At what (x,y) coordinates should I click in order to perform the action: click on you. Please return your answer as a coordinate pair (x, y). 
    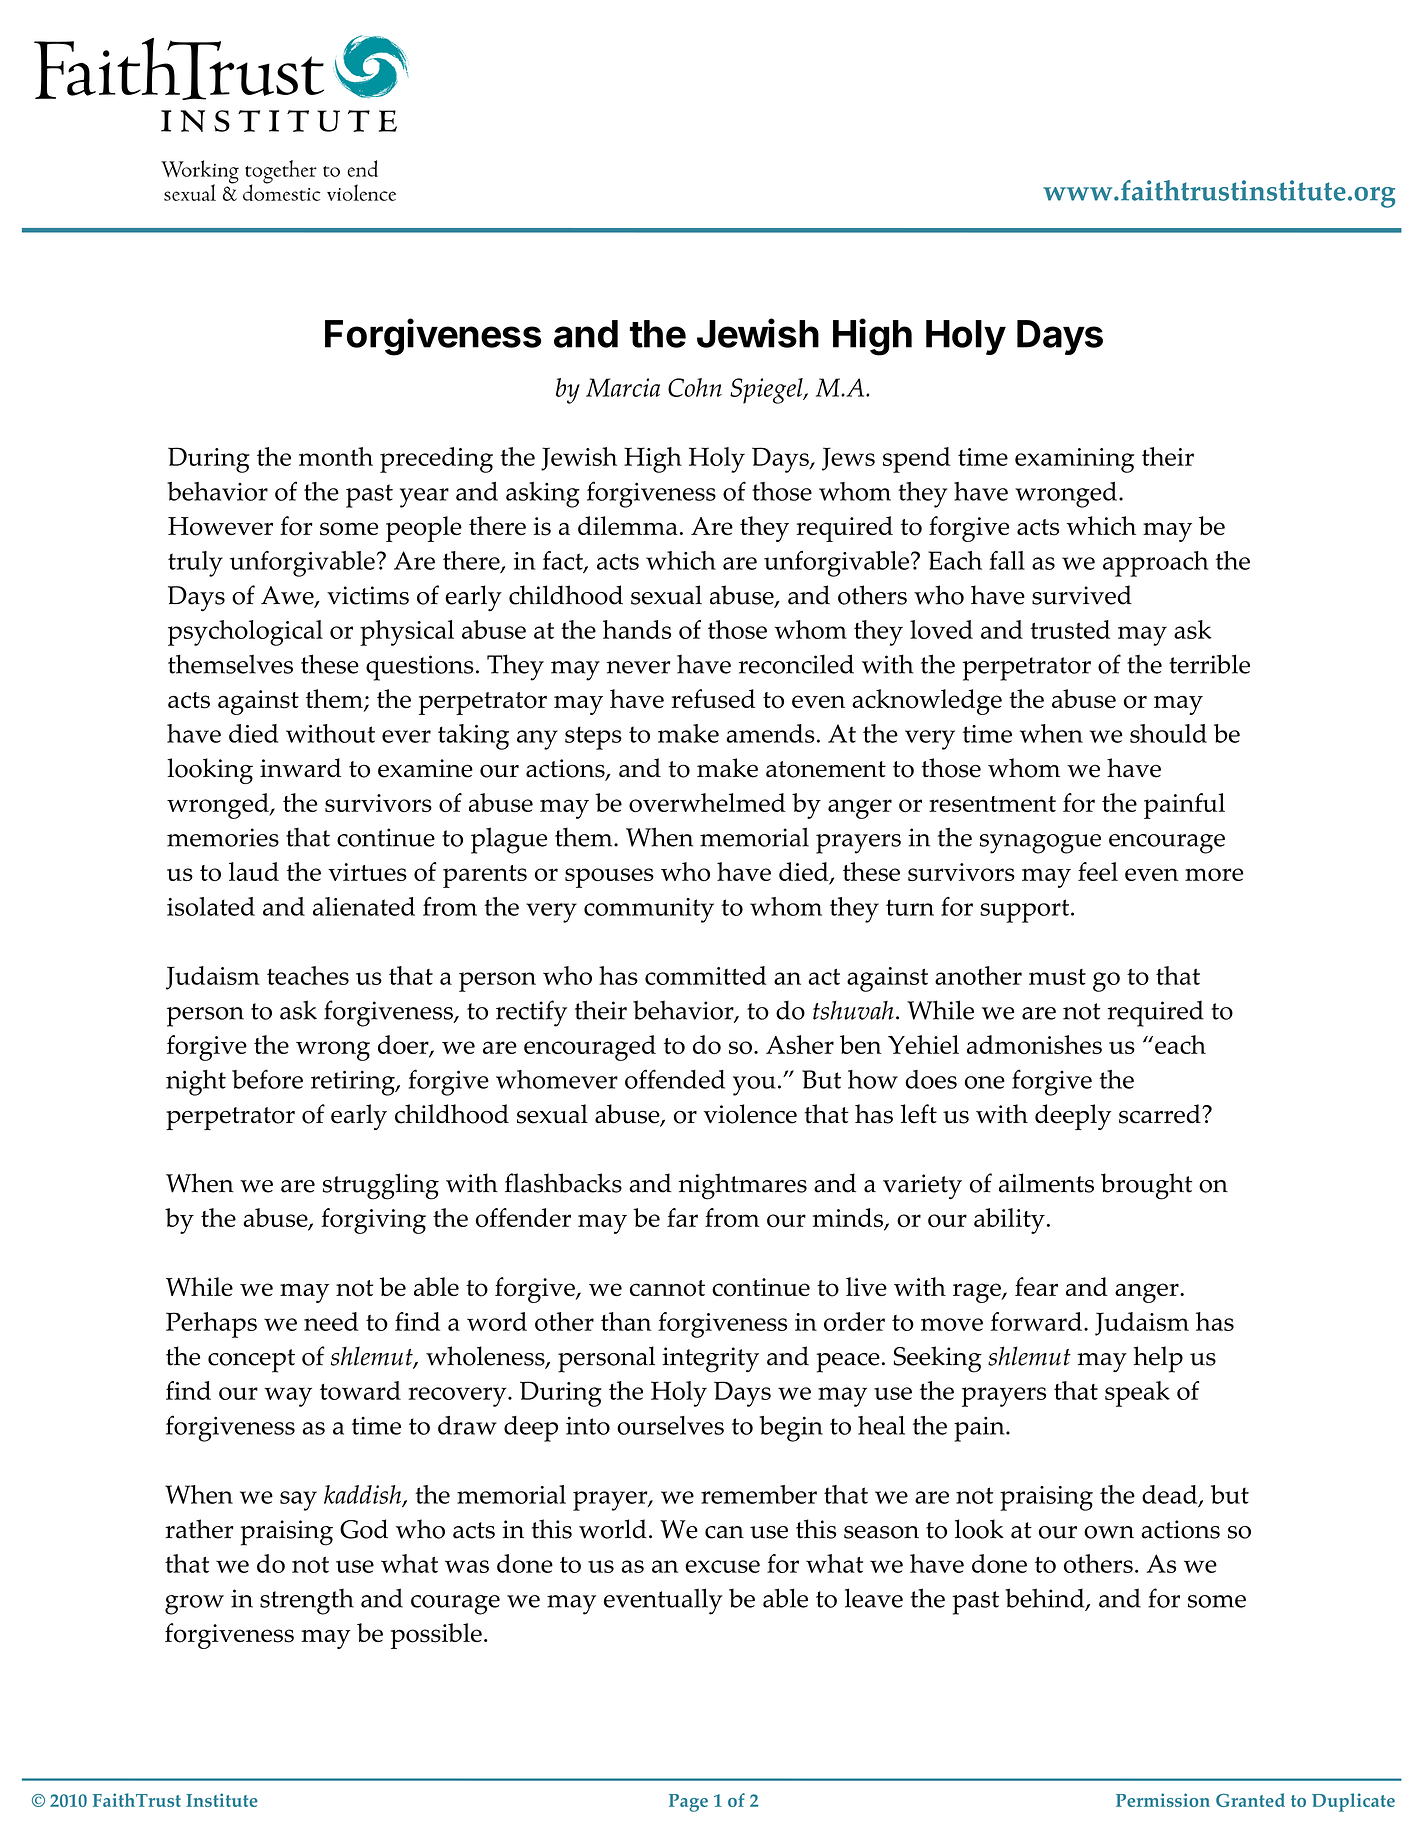
    Looking at the image, I should click on (754, 1086).
